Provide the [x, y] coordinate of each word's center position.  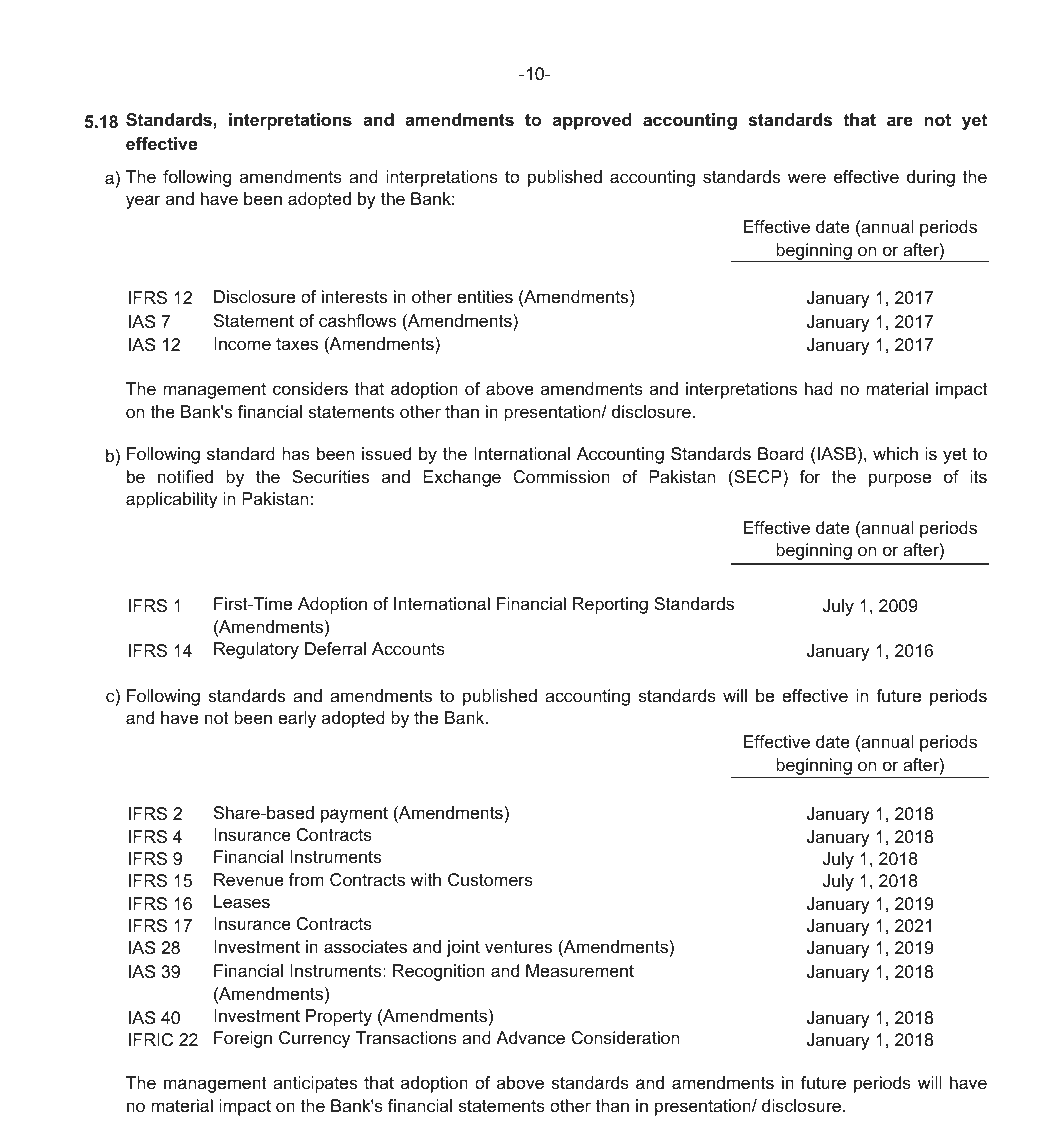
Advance [530, 1038]
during [931, 178]
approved [592, 121]
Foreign [243, 1039]
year [143, 202]
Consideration [625, 1038]
